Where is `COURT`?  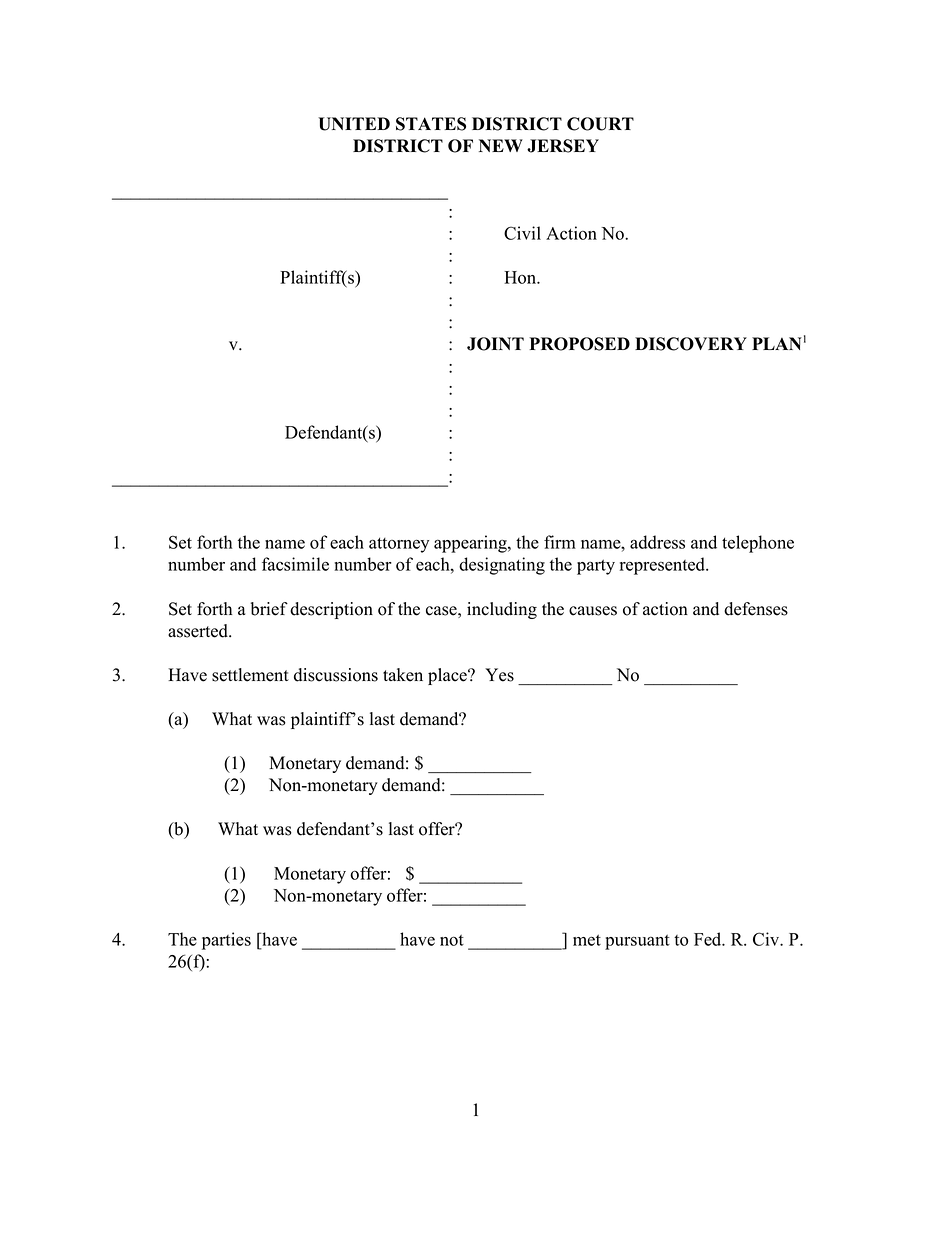 COURT is located at coordinates (600, 124).
